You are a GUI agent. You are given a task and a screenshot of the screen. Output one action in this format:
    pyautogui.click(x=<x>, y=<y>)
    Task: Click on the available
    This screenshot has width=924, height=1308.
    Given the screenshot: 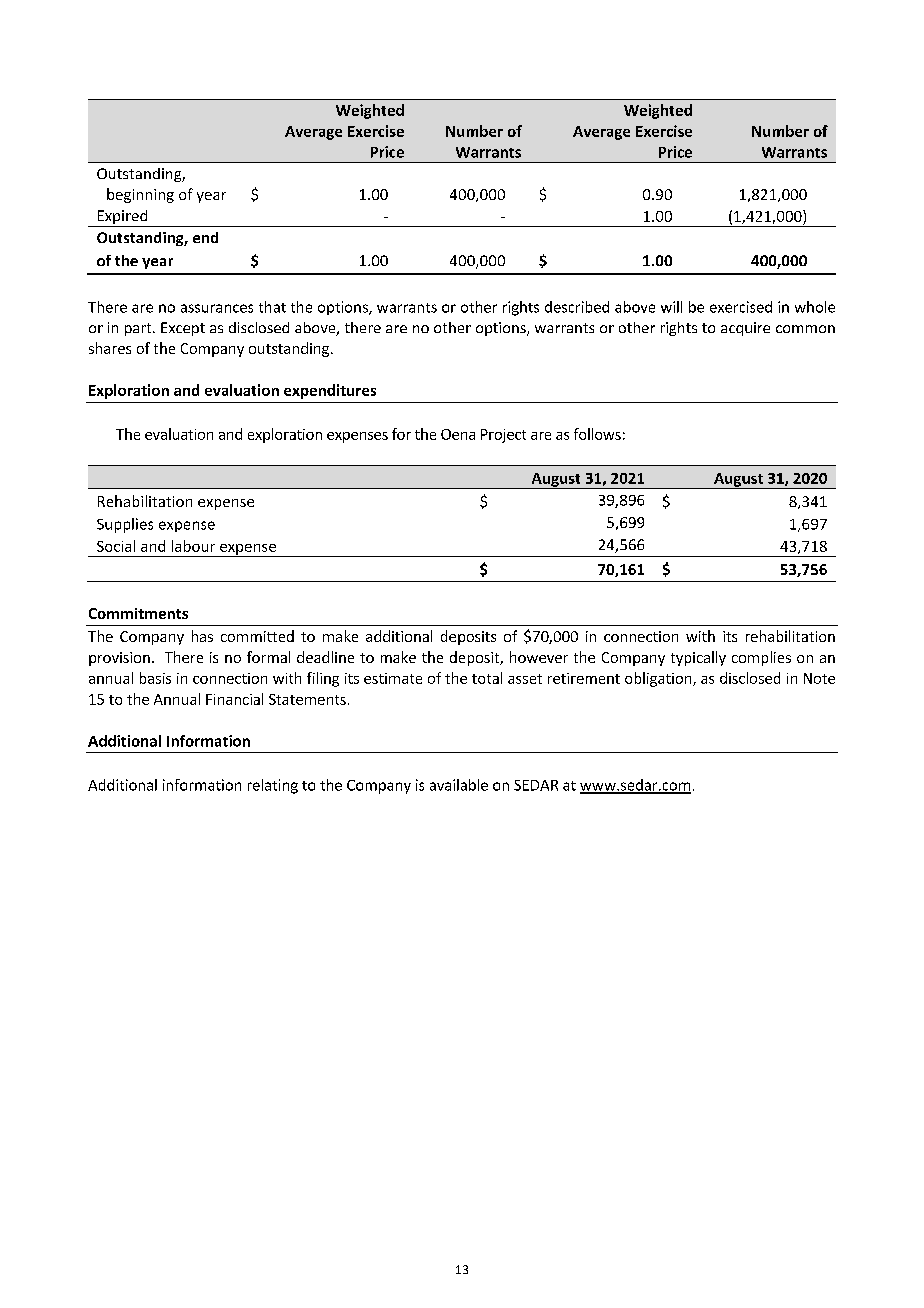 What is the action you would take?
    pyautogui.click(x=459, y=785)
